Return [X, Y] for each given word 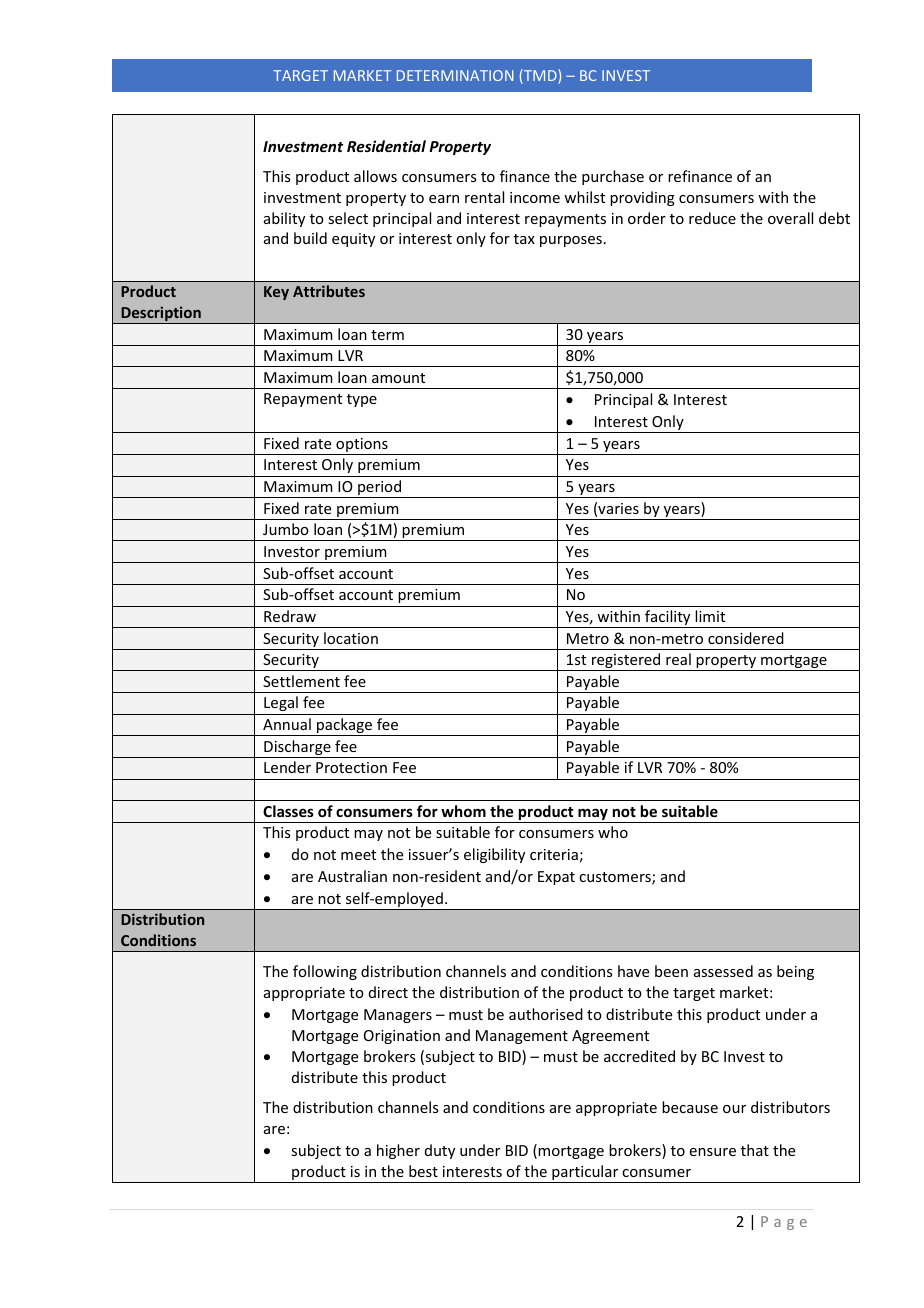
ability [284, 219]
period [380, 489]
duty [440, 1151]
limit [710, 616]
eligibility [494, 855]
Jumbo [286, 529]
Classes [288, 811]
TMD [540, 76]
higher [398, 1151]
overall [790, 218]
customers [616, 878]
